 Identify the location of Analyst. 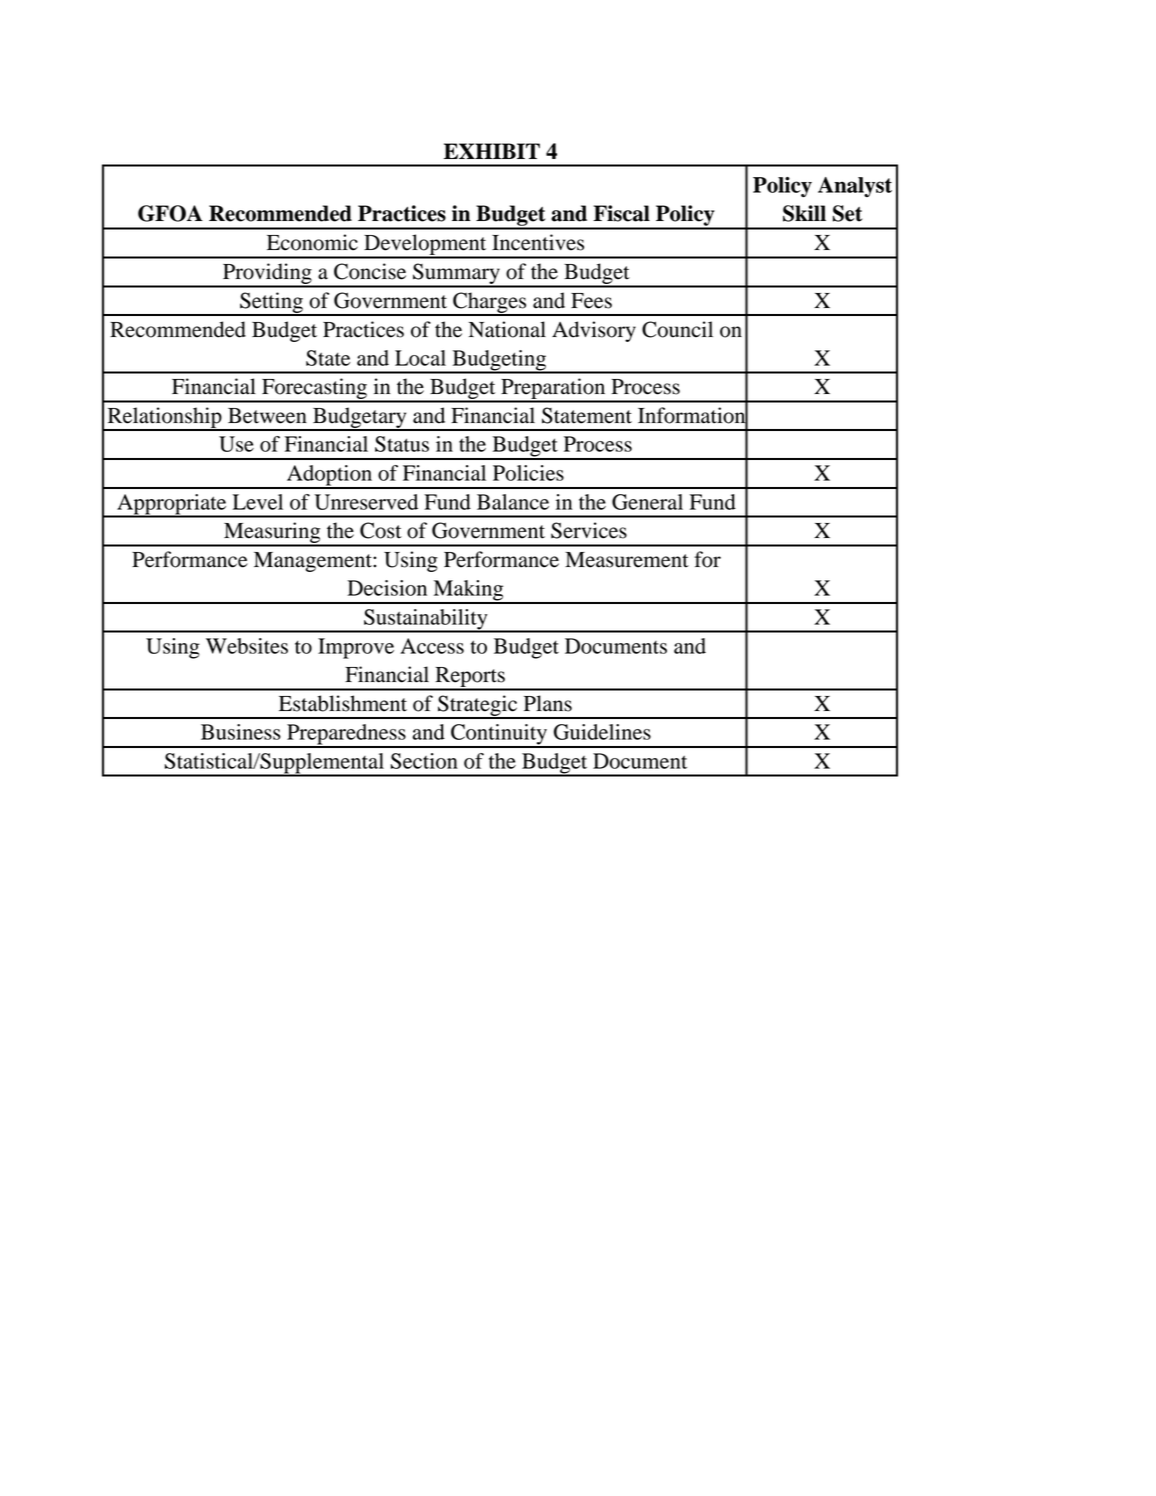
(855, 187).
